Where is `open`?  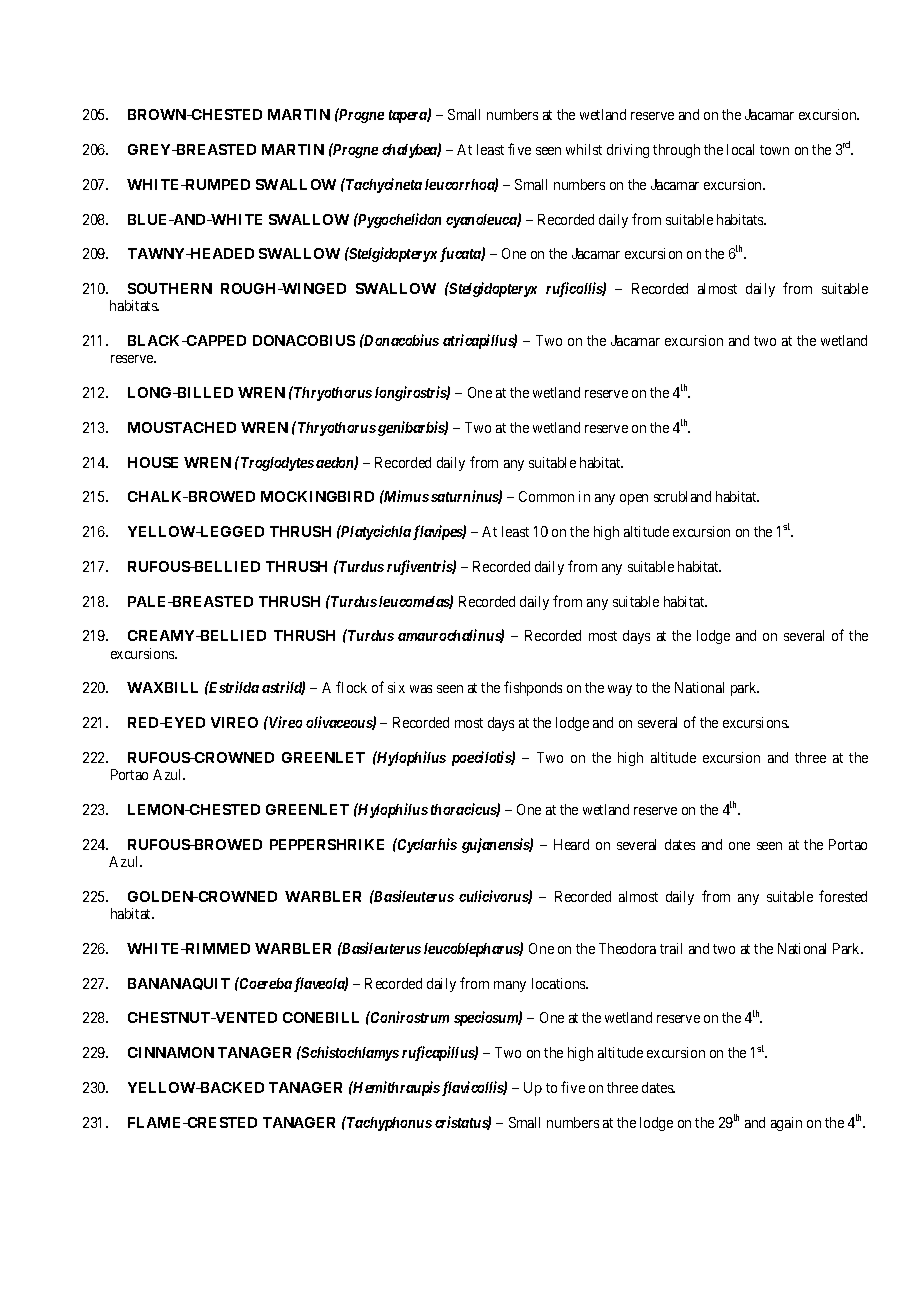
open is located at coordinates (634, 499).
